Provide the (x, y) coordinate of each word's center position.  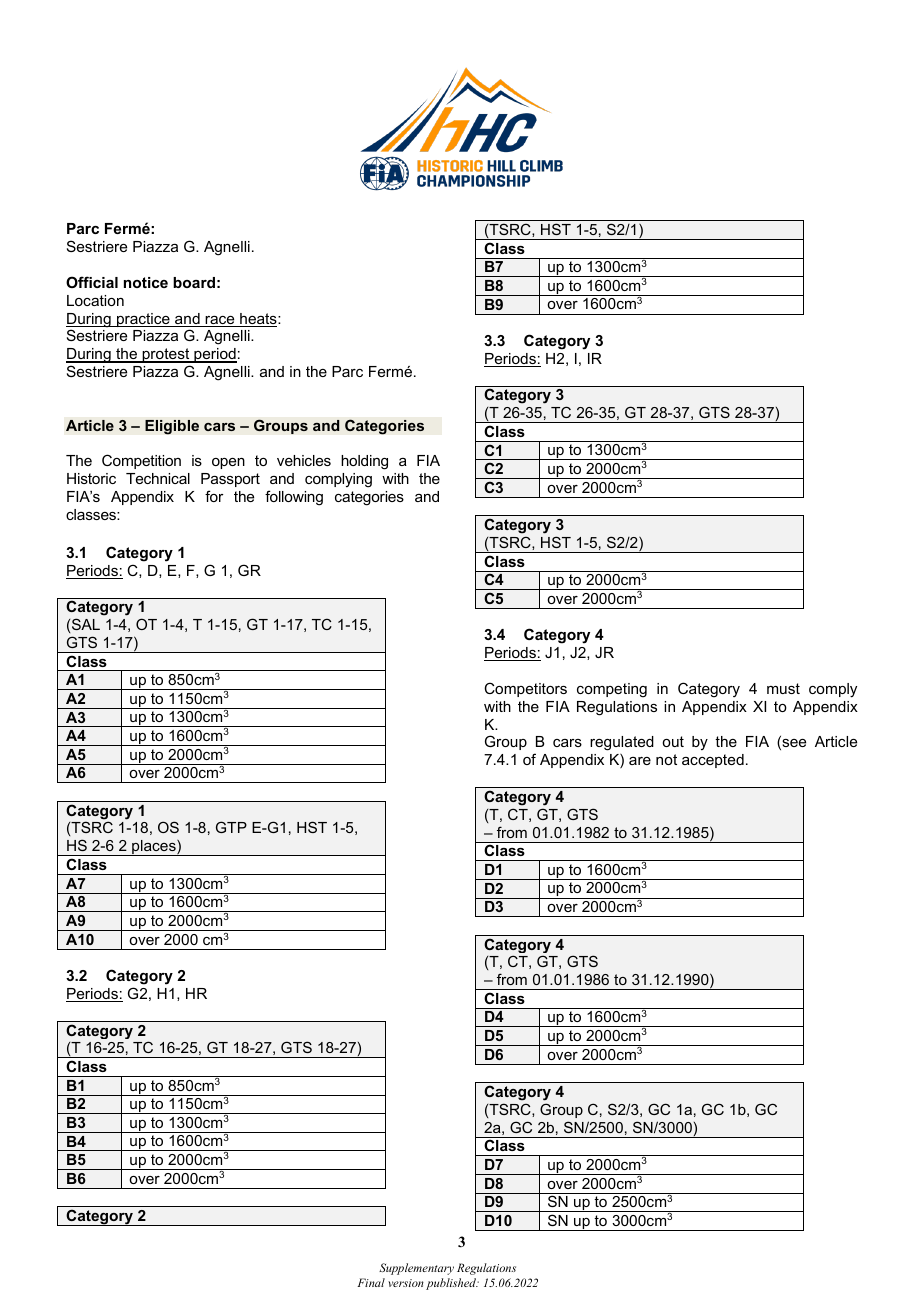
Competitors (525, 689)
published (452, 1284)
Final (371, 1282)
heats (258, 320)
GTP (231, 827)
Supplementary (416, 1269)
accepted (713, 761)
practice (143, 320)
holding (364, 462)
